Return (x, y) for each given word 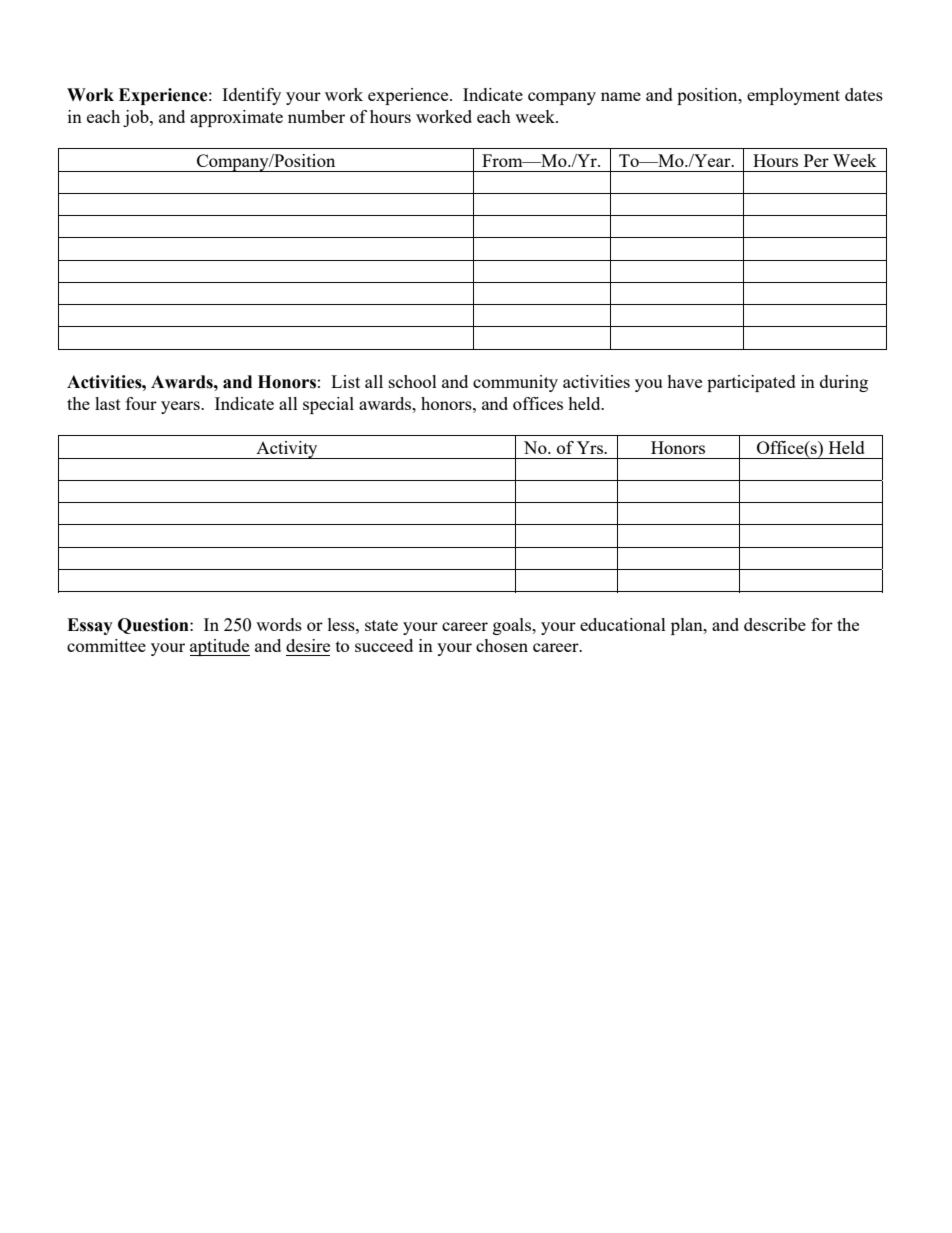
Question (154, 626)
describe (775, 624)
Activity (287, 450)
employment (793, 96)
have (684, 381)
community (515, 383)
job (137, 118)
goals (513, 626)
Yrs (591, 447)
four (141, 403)
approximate (236, 118)
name (621, 96)
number (316, 116)
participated (751, 383)
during (844, 383)
